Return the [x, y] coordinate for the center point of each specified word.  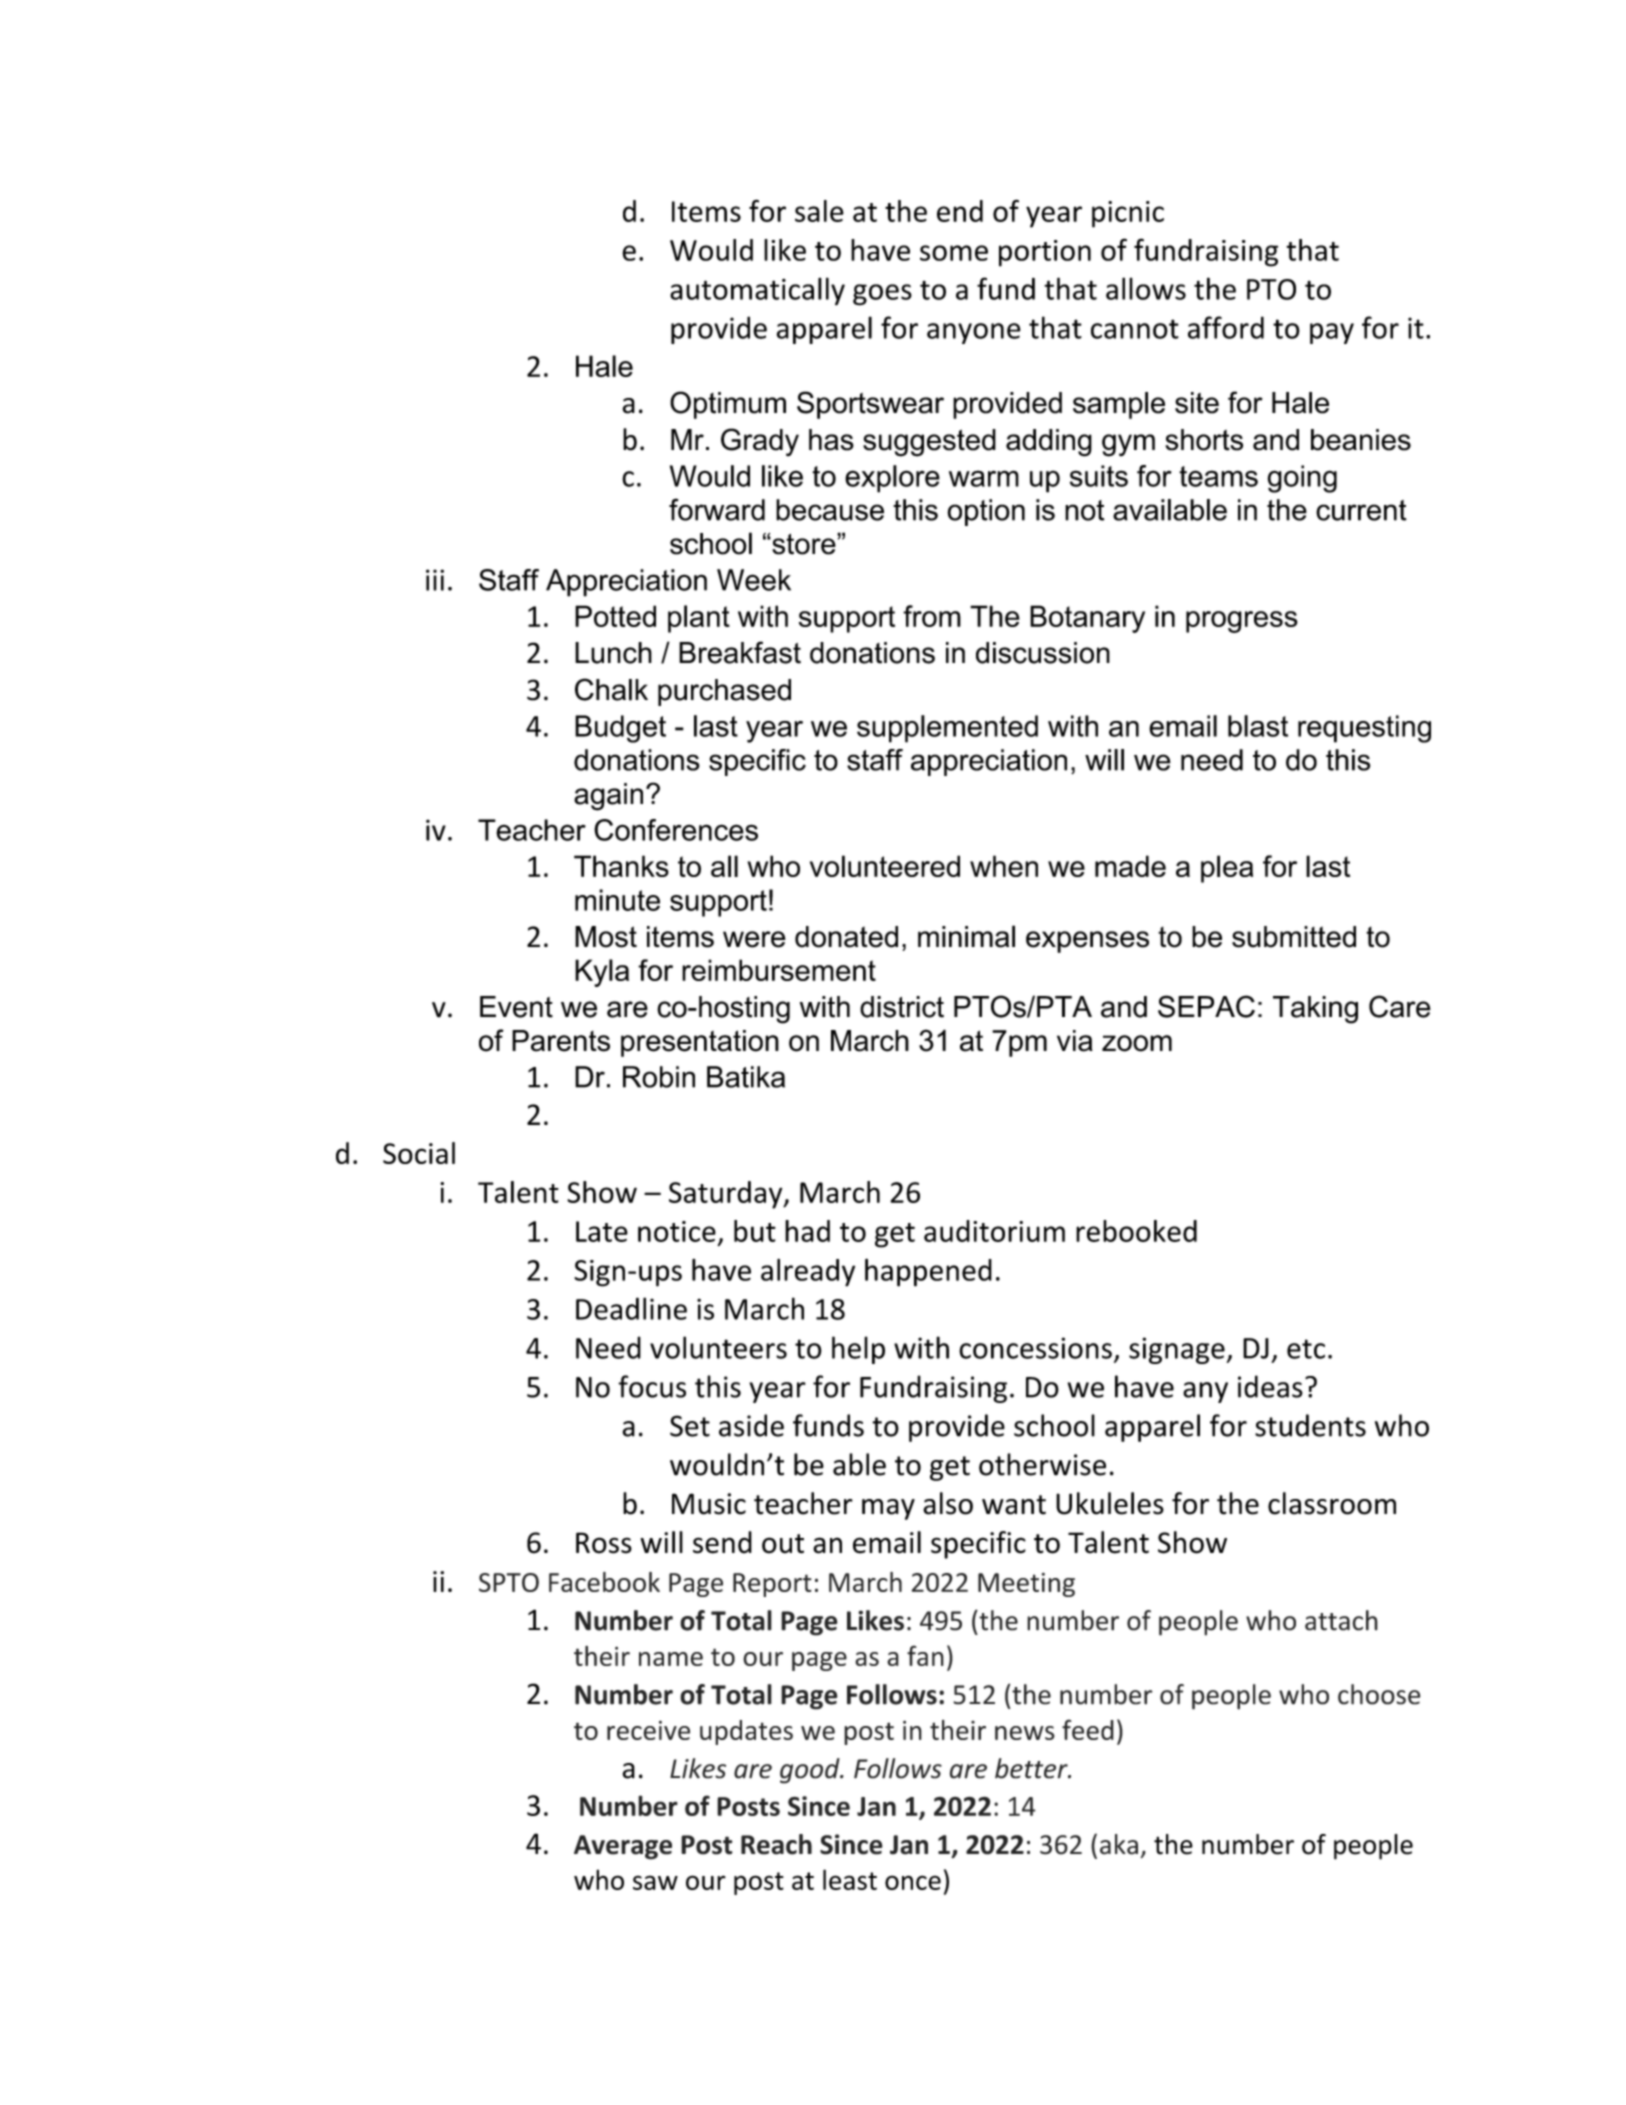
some [954, 253]
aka [1119, 1844]
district [902, 1007]
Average [623, 1847]
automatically [757, 291]
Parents [561, 1041]
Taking [1315, 1010]
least [850, 1879]
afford [1226, 327]
